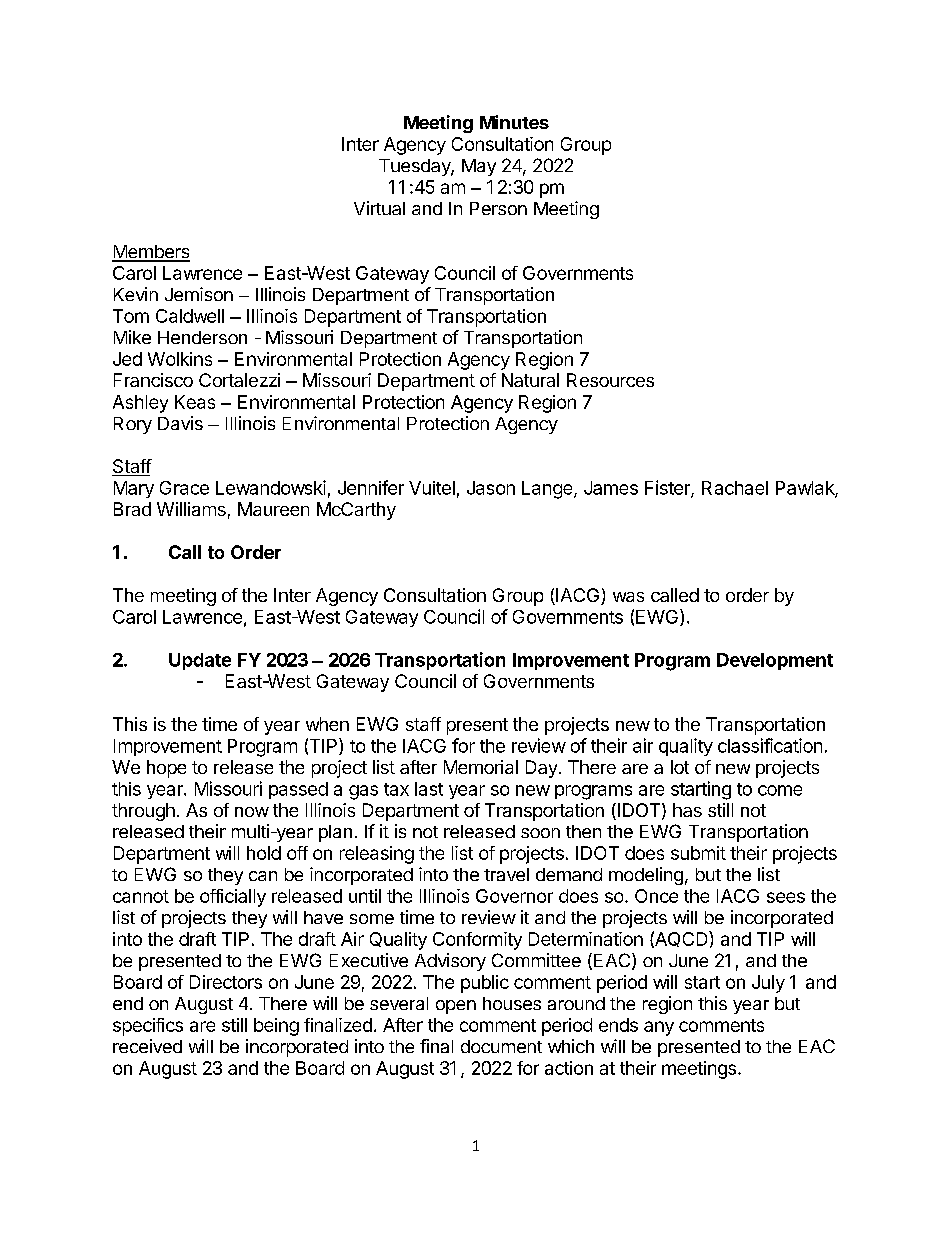 This page has height=1233, width=952. I want to click on Memorial, so click(481, 767).
